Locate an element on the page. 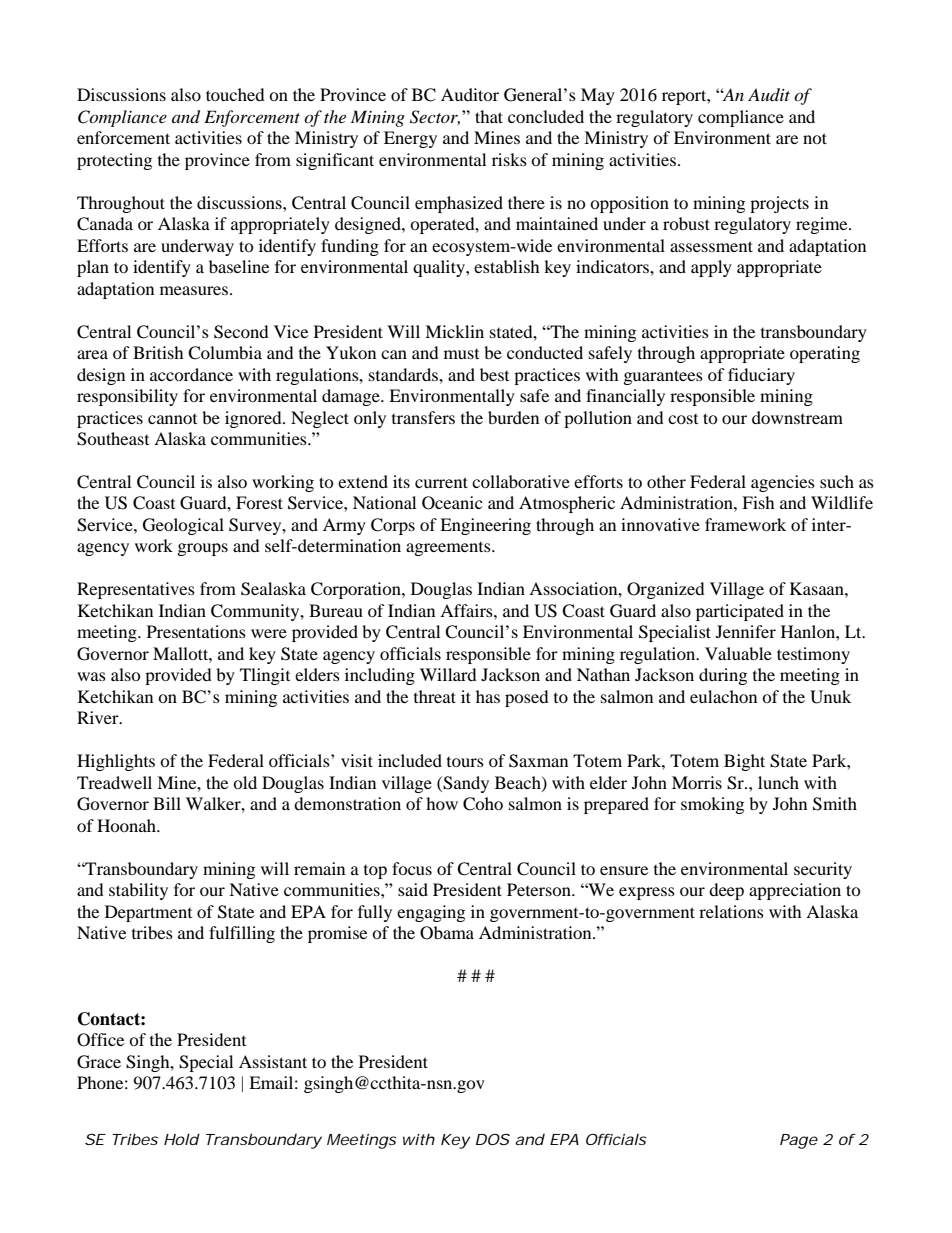 Image resolution: width=952 pixels, height=1233 pixels. projects is located at coordinates (779, 204).
